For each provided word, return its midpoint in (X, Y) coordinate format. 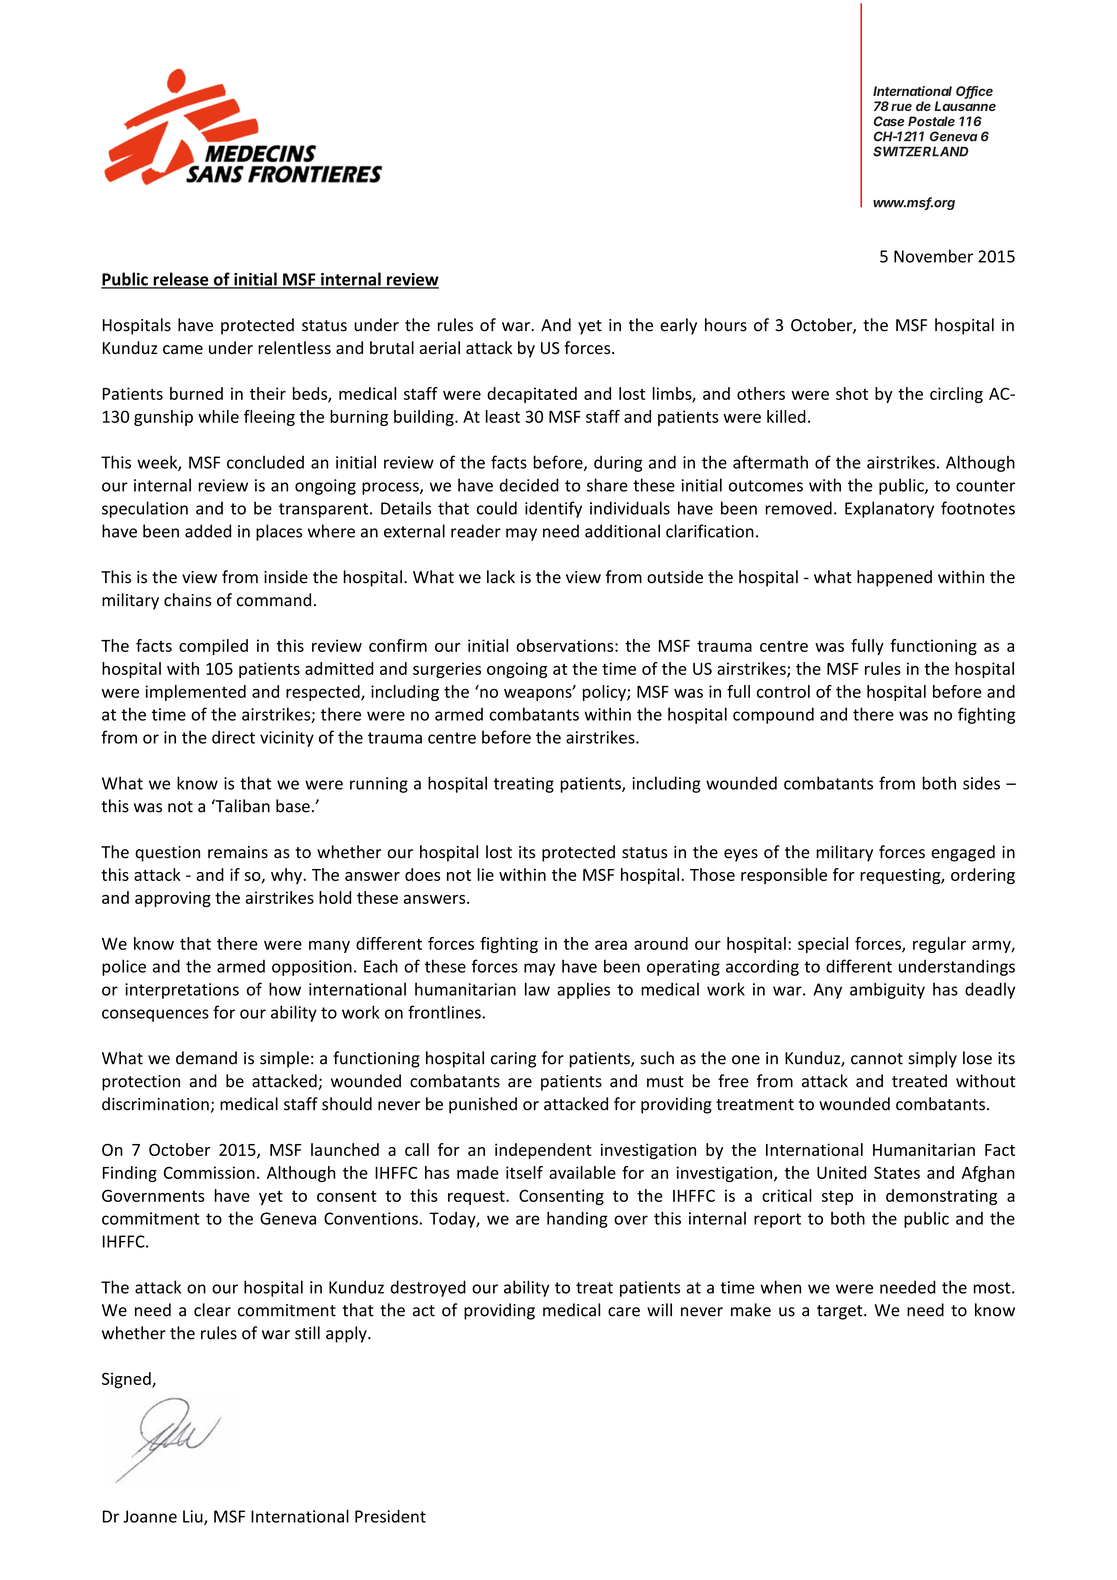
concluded (265, 462)
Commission (209, 1172)
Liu (194, 1517)
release (181, 280)
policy (605, 693)
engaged (963, 853)
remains (238, 852)
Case (889, 121)
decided (529, 485)
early (678, 326)
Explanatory (889, 509)
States (897, 1172)
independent (543, 1151)
